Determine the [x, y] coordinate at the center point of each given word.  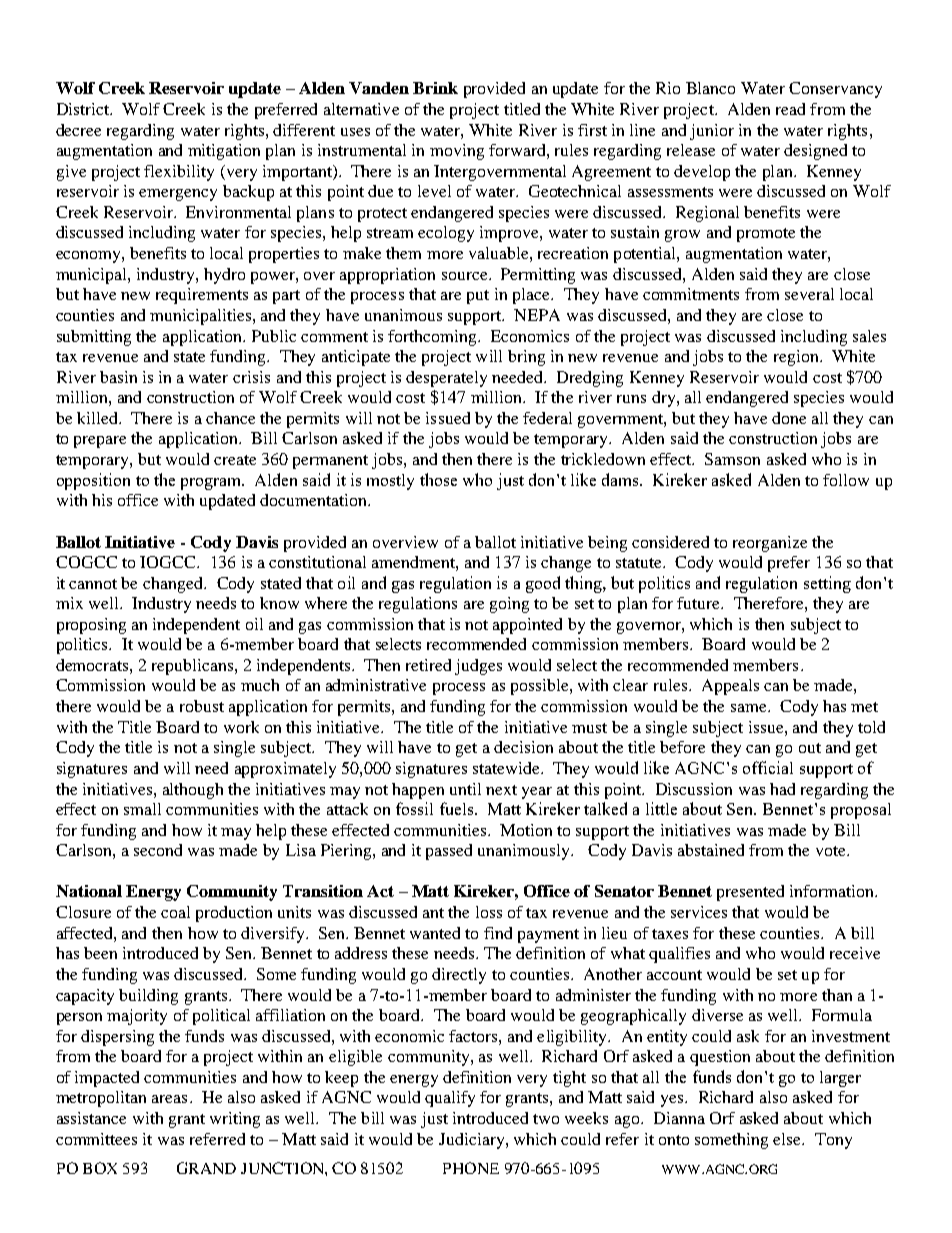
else [788, 1139]
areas [169, 1099]
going [509, 605]
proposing [91, 626]
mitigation [224, 152]
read [790, 109]
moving [457, 152]
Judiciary [473, 1141]
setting [827, 584]
